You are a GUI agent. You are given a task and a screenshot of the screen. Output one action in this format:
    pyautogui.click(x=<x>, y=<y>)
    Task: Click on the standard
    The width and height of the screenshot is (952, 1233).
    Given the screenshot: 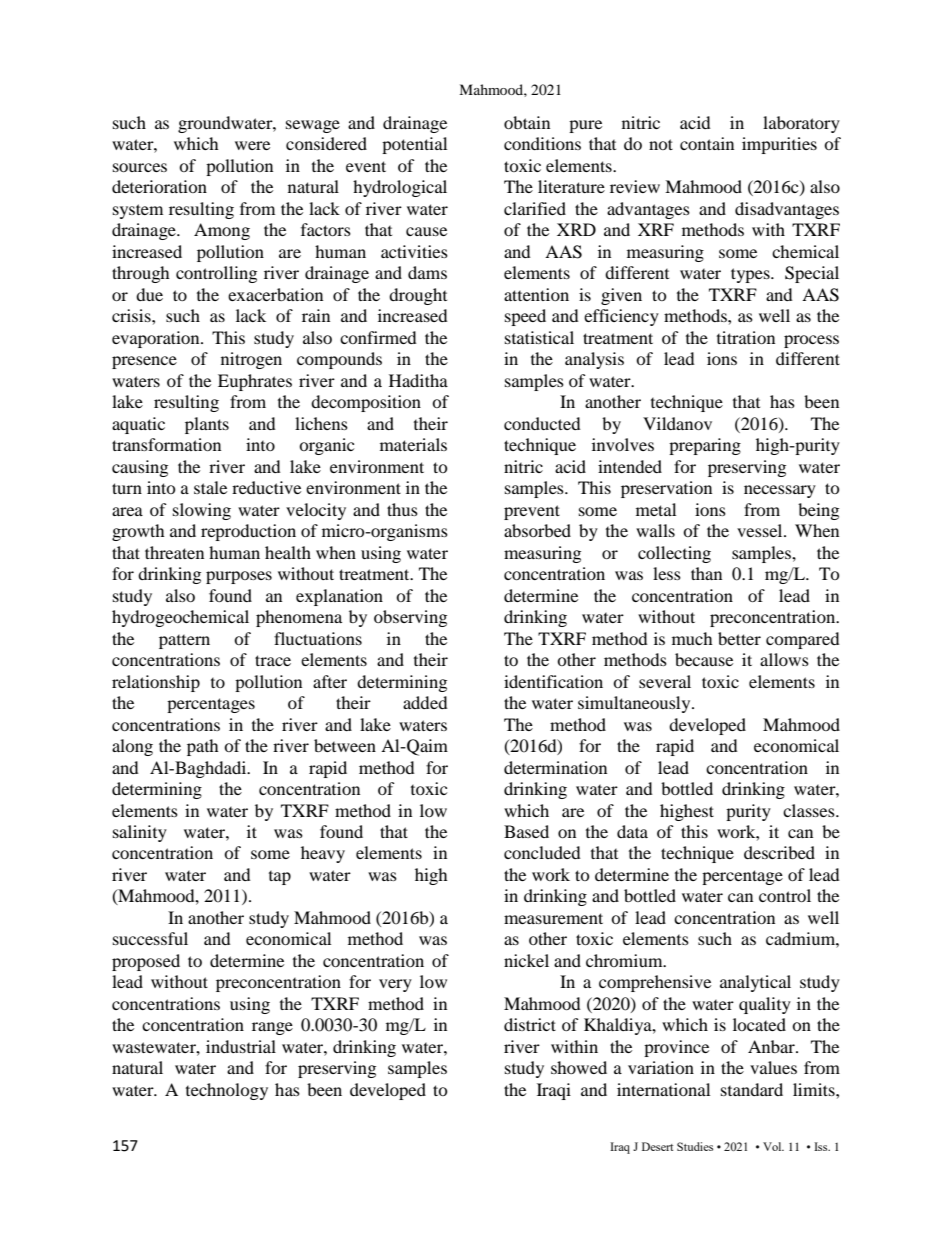 What is the action you would take?
    pyautogui.click(x=752, y=1089)
